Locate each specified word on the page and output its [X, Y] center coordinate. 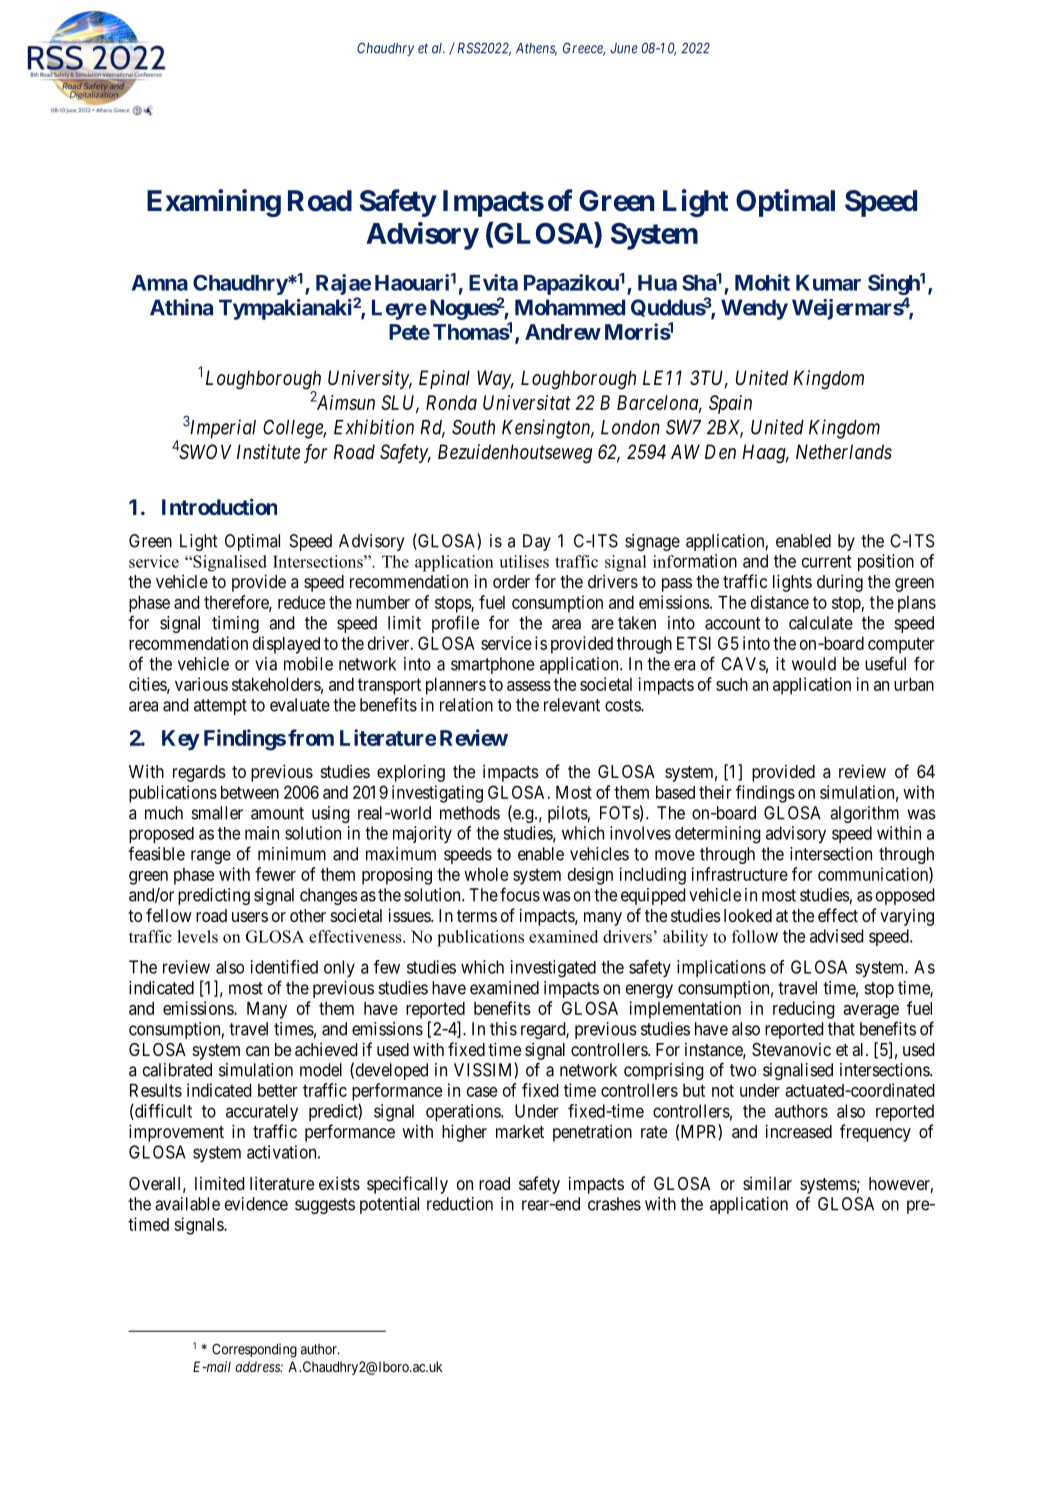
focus [520, 894]
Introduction [219, 506]
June [624, 48]
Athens [536, 49]
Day [537, 542]
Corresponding [254, 1350]
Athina [181, 307]
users [250, 917]
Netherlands [844, 451]
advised [837, 936]
